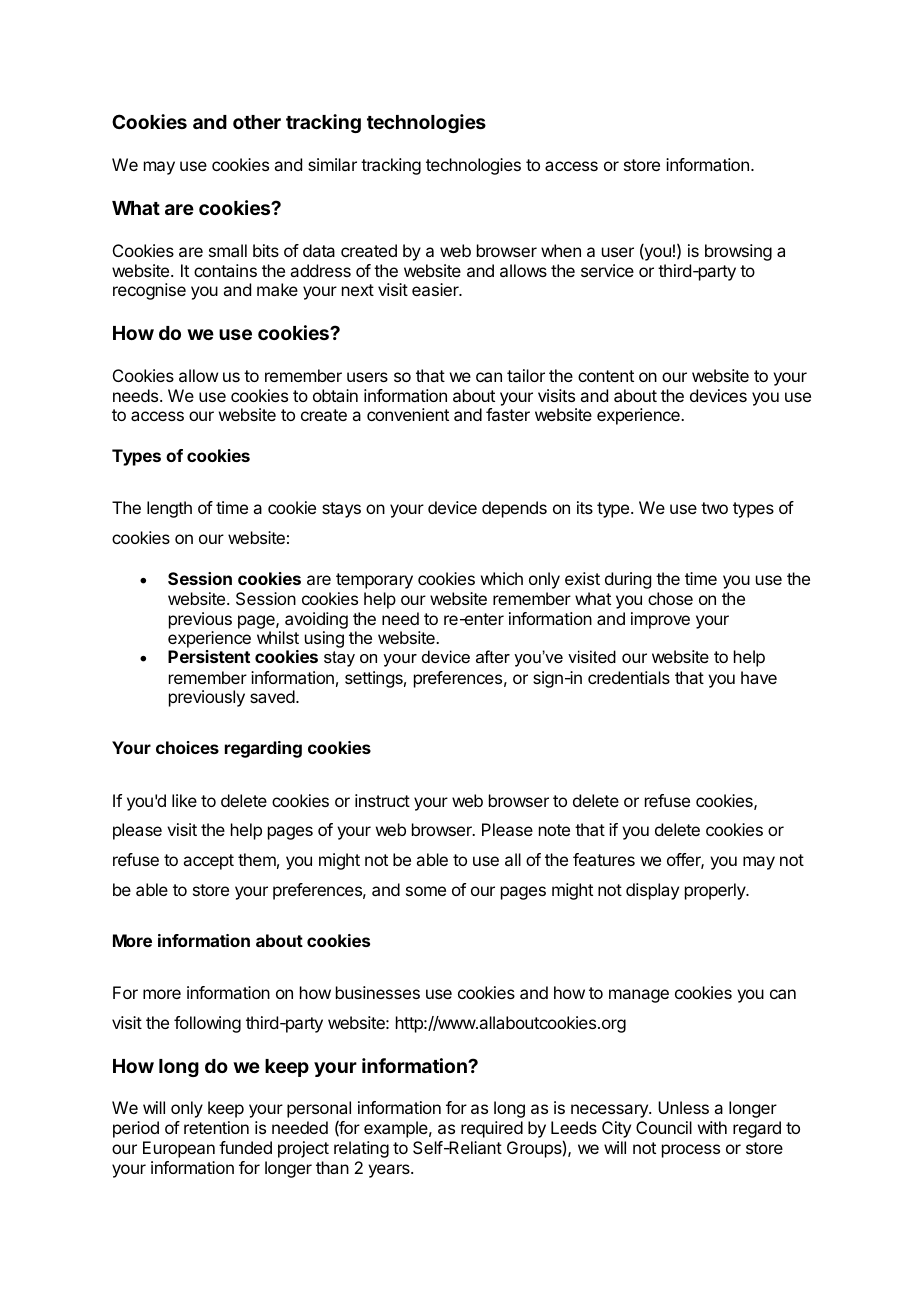 The width and height of the page is (924, 1308). I want to click on browsing, so click(738, 252).
